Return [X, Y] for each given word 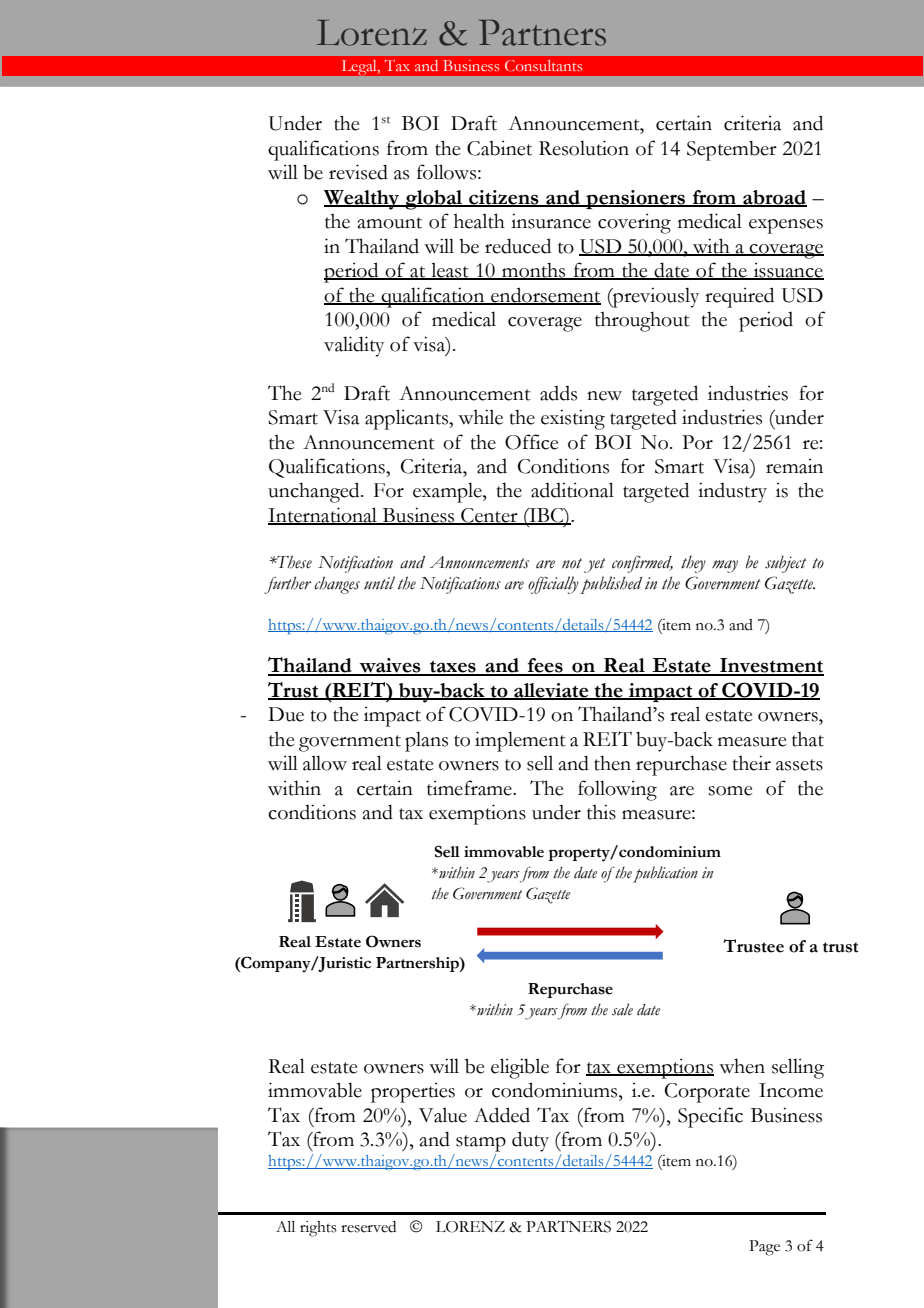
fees [545, 666]
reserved [368, 1227]
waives [390, 666]
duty [530, 1141]
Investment [771, 666]
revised [358, 172]
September [732, 151]
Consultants [543, 66]
